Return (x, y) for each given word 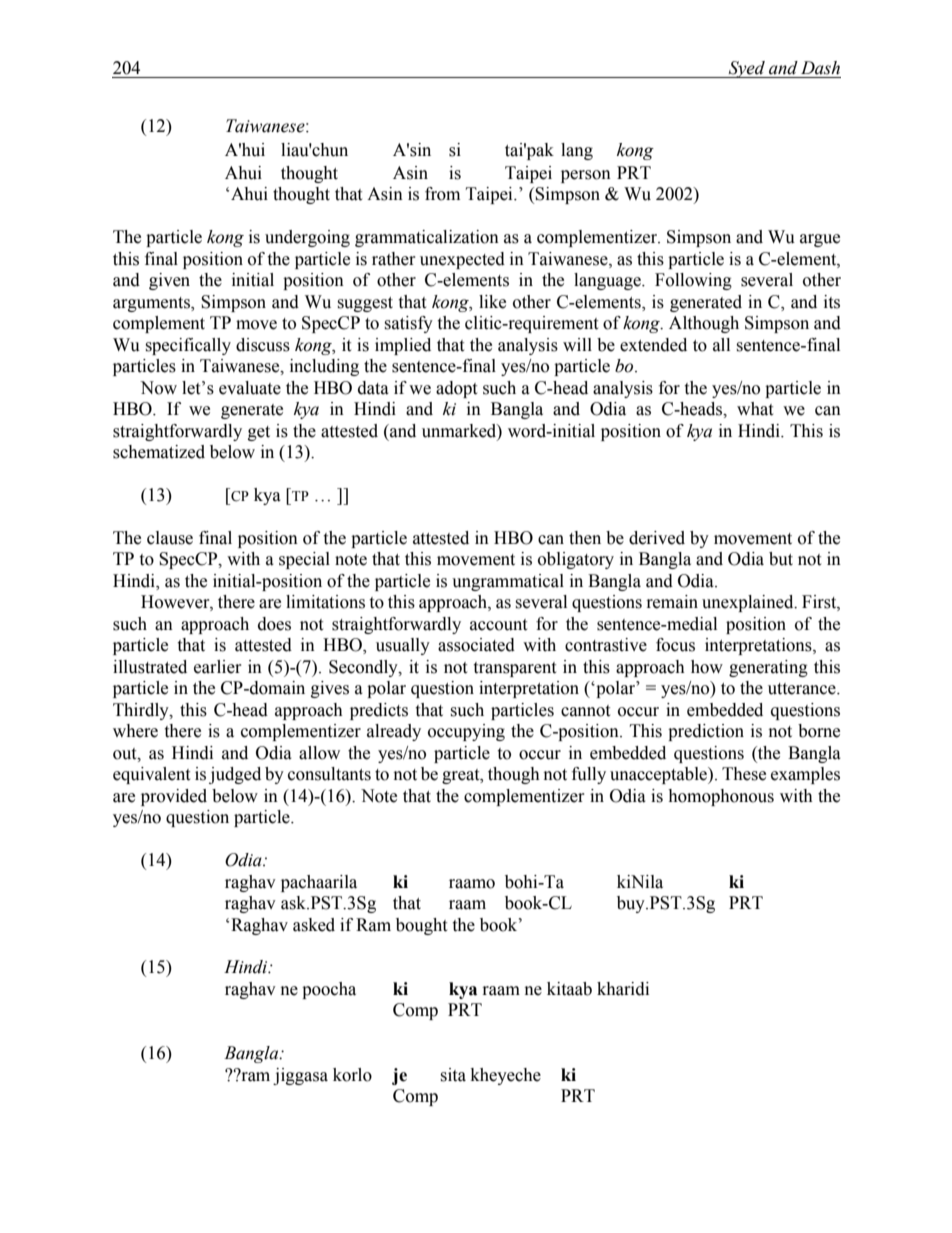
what (755, 409)
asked (314, 925)
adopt (456, 389)
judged (235, 775)
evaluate (250, 388)
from (442, 194)
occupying (466, 732)
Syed (747, 69)
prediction (706, 732)
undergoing (307, 238)
